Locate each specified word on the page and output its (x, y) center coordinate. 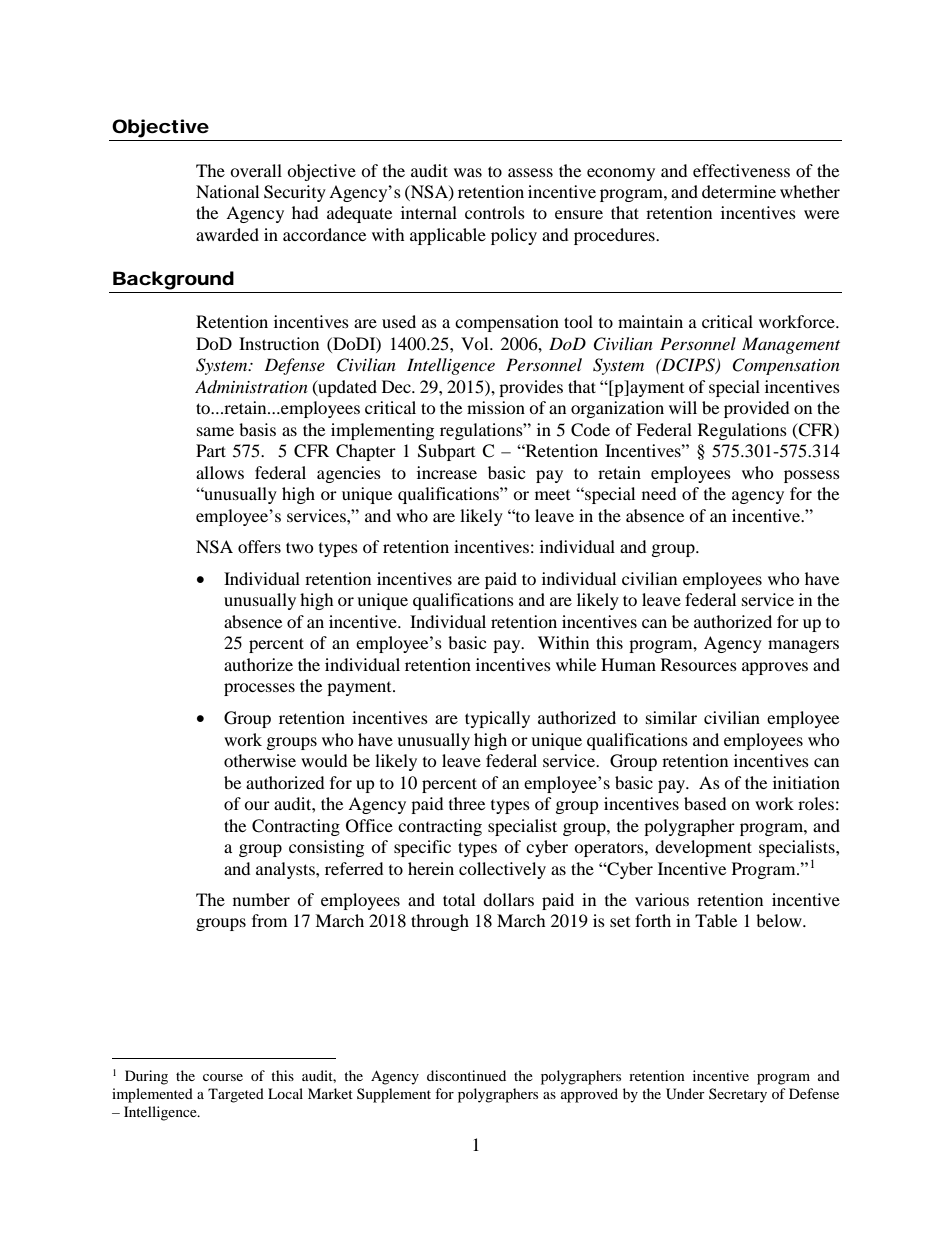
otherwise (260, 760)
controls (495, 212)
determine (739, 191)
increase (447, 472)
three (467, 803)
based (705, 803)
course (223, 1077)
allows (220, 472)
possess (812, 476)
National (227, 191)
